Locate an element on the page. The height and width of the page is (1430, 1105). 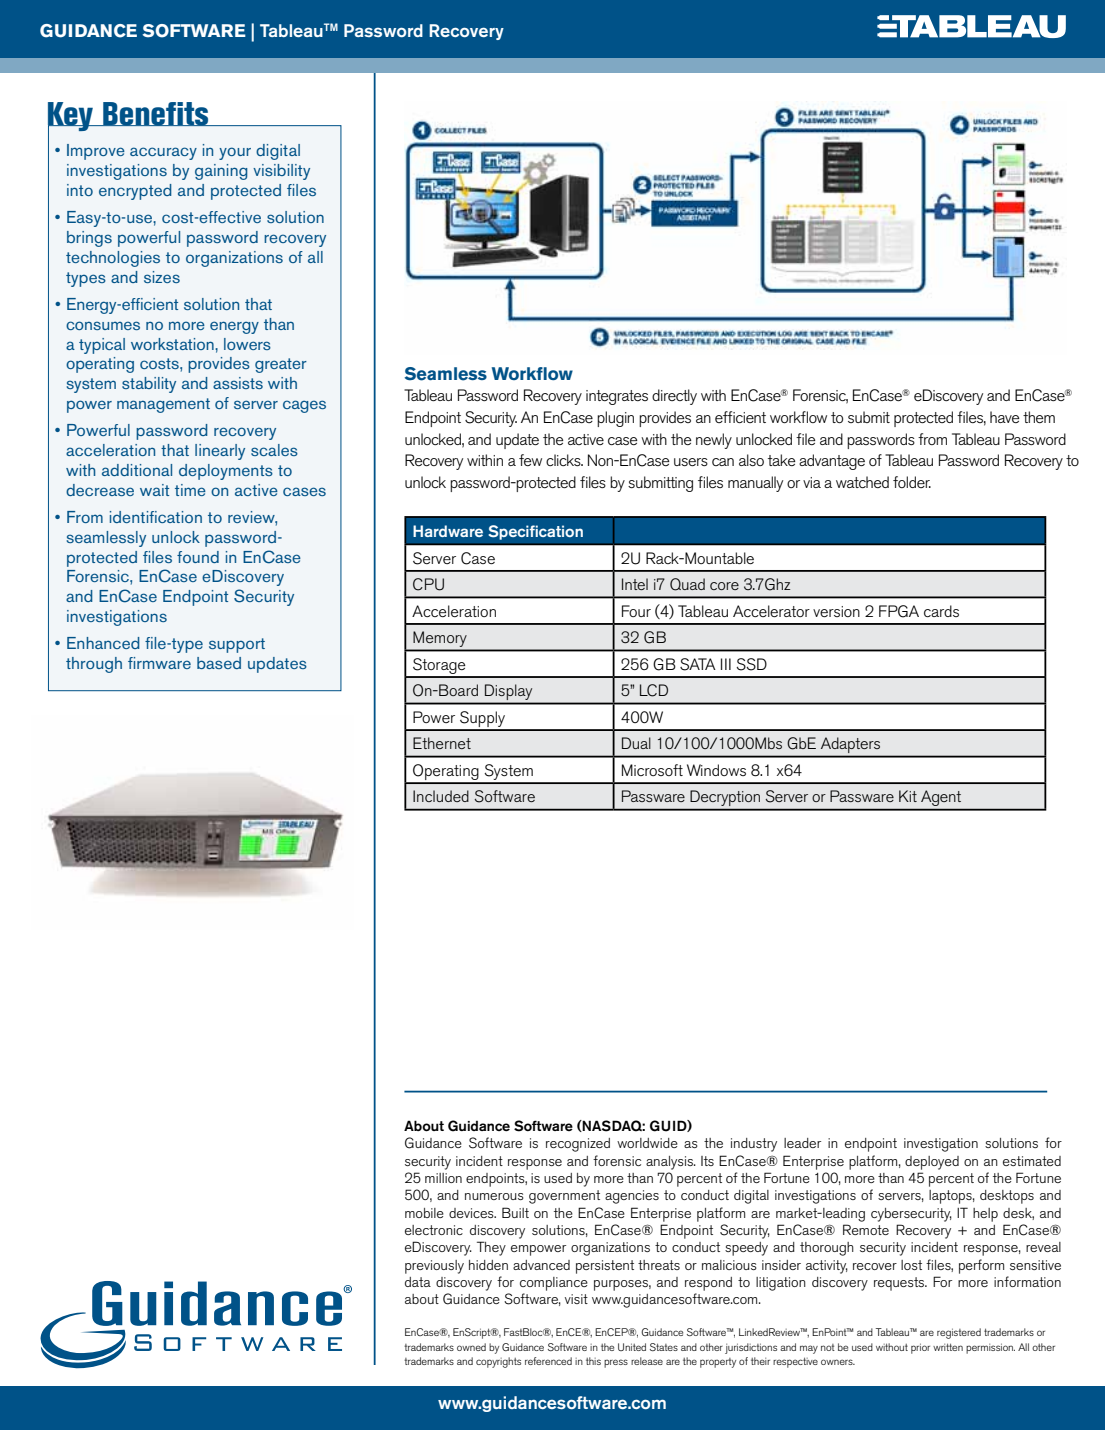
Kit is located at coordinates (908, 796).
